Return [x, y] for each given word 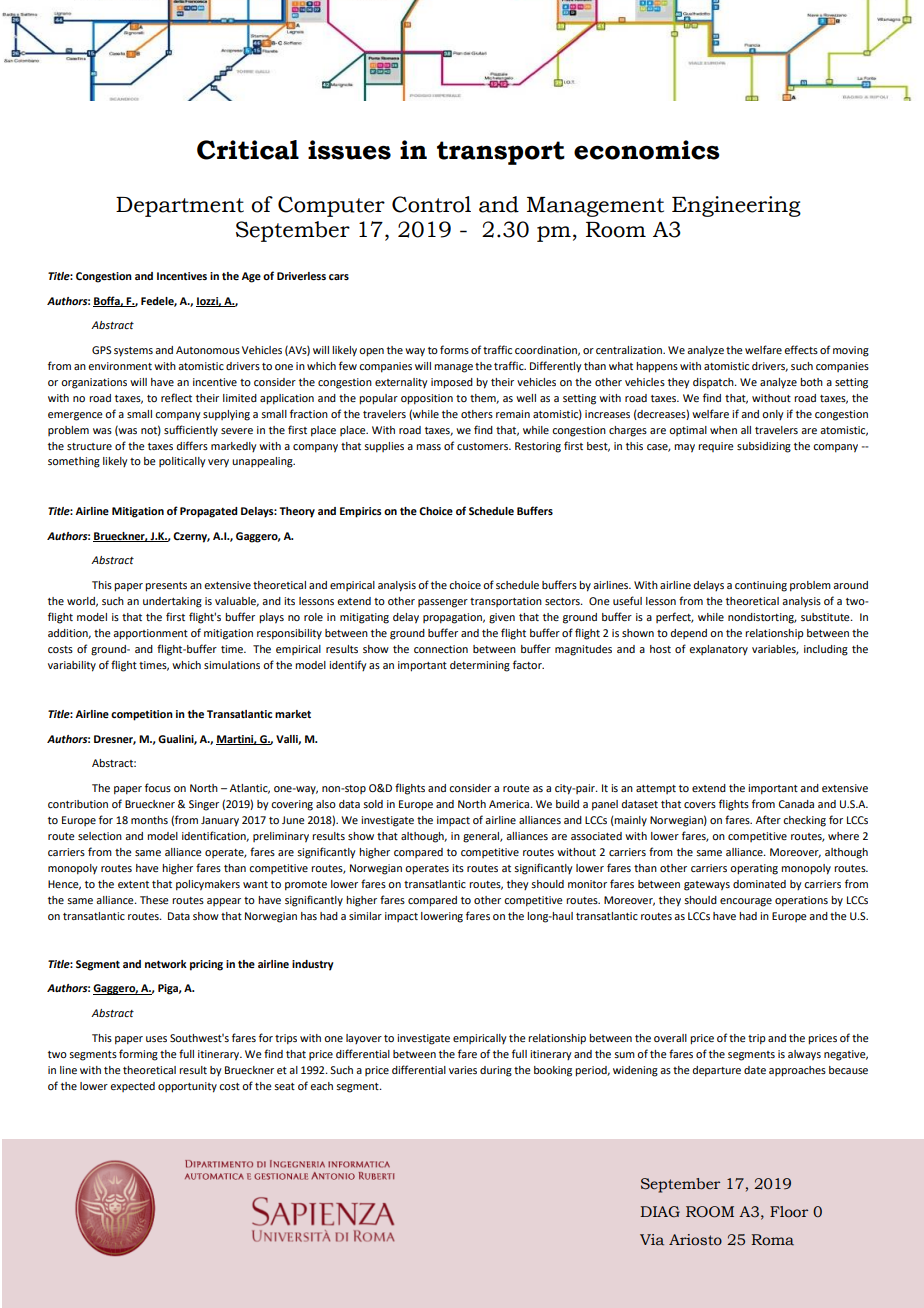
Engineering [736, 206]
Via [652, 1239]
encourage [746, 902]
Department [180, 207]
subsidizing [764, 447]
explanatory [718, 650]
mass [428, 447]
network [166, 964]
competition [142, 715]
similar [365, 916]
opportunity [187, 1087]
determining [480, 666]
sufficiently [191, 431]
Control [431, 204]
